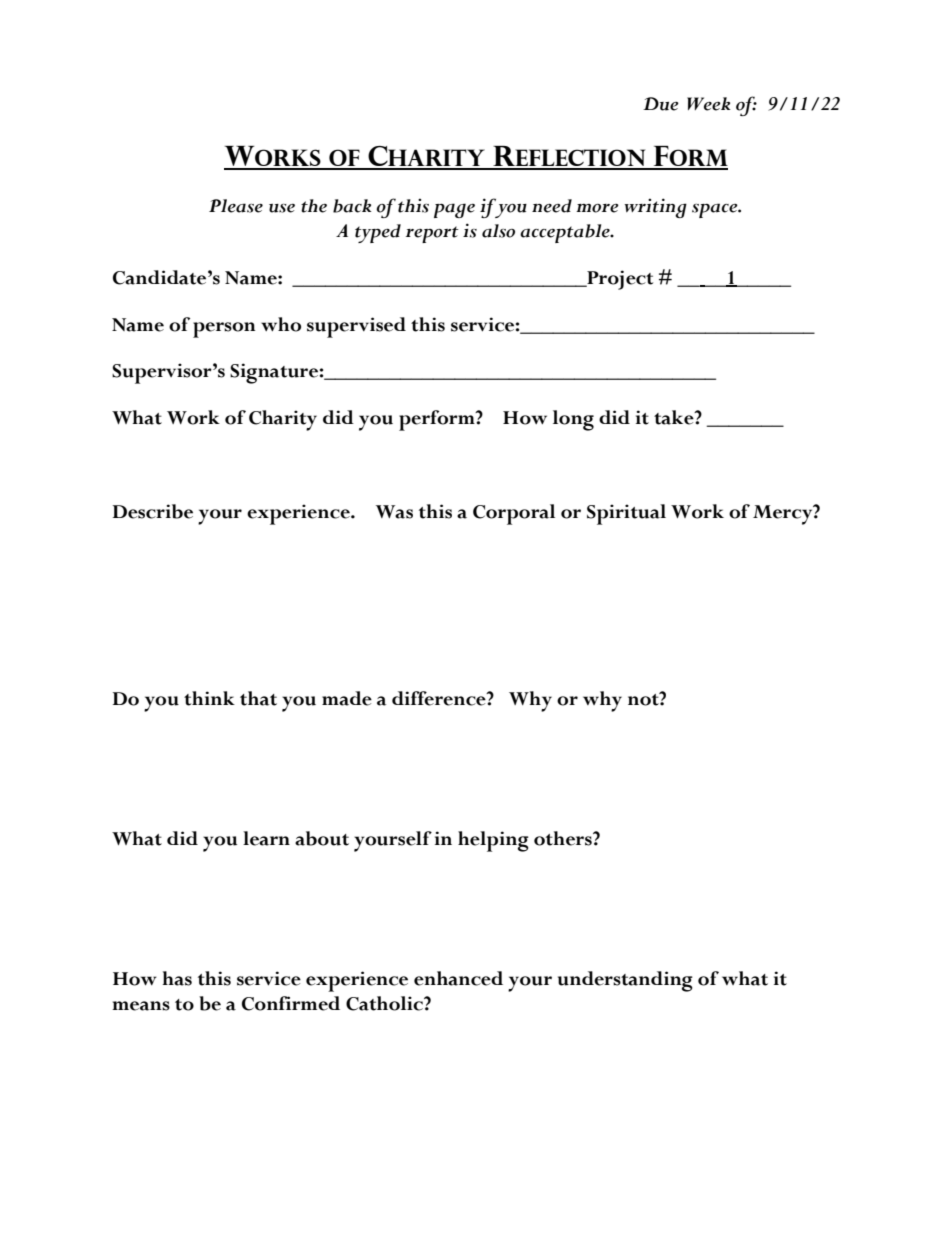 This page has width=952, height=1233. I want to click on long, so click(573, 420).
